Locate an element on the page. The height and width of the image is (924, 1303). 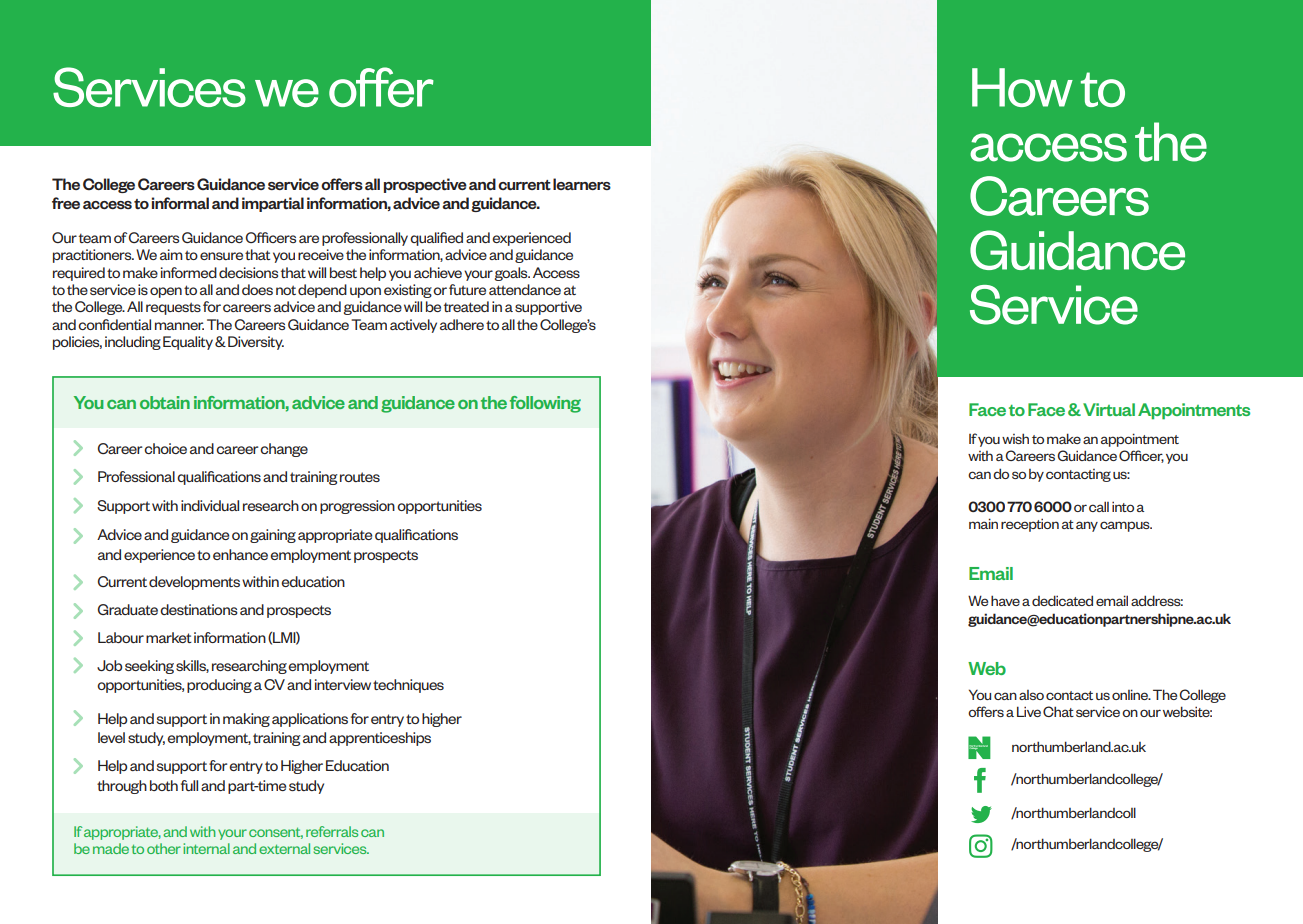
referrals is located at coordinates (332, 831).
